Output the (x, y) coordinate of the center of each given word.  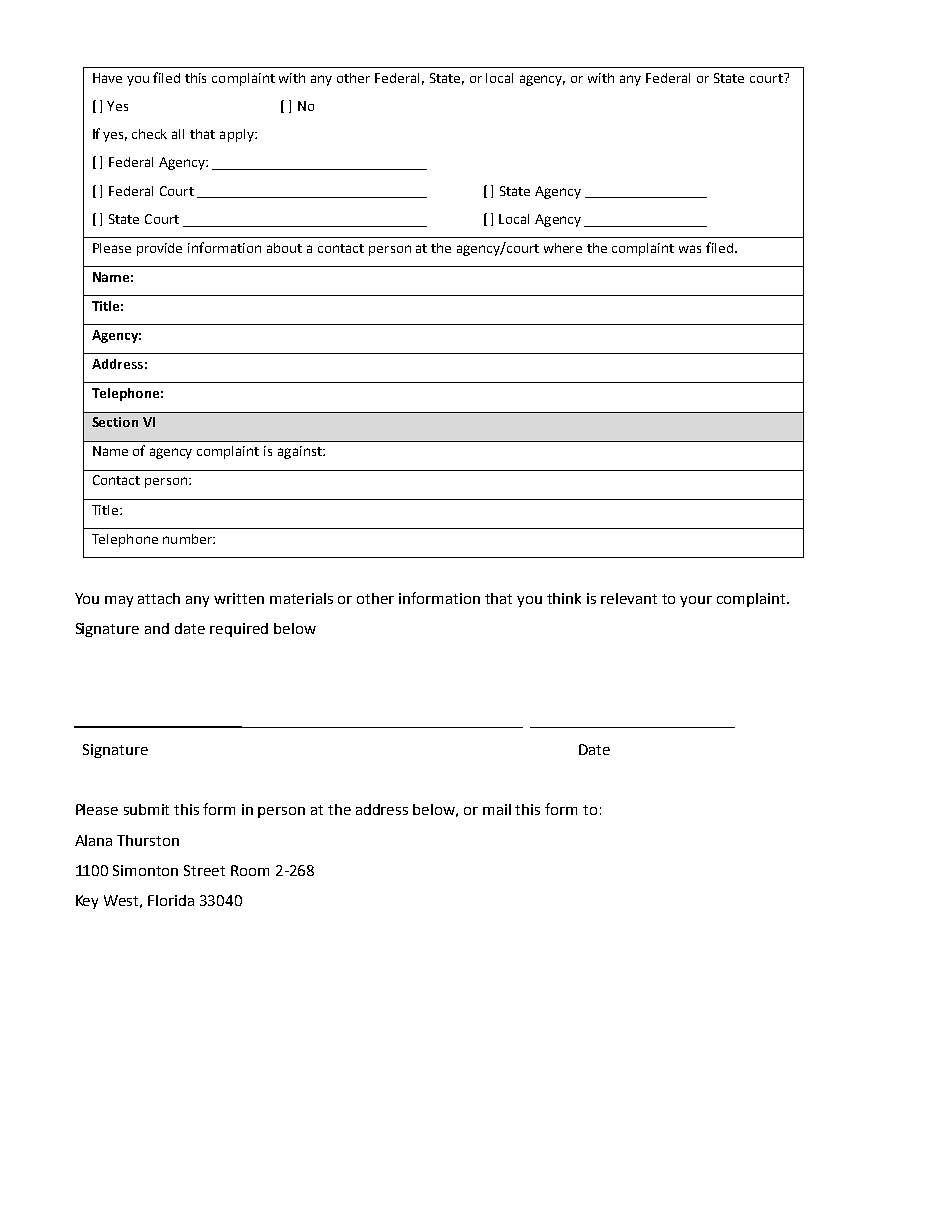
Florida (171, 900)
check (149, 134)
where (563, 248)
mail (497, 809)
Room (250, 870)
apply (238, 135)
